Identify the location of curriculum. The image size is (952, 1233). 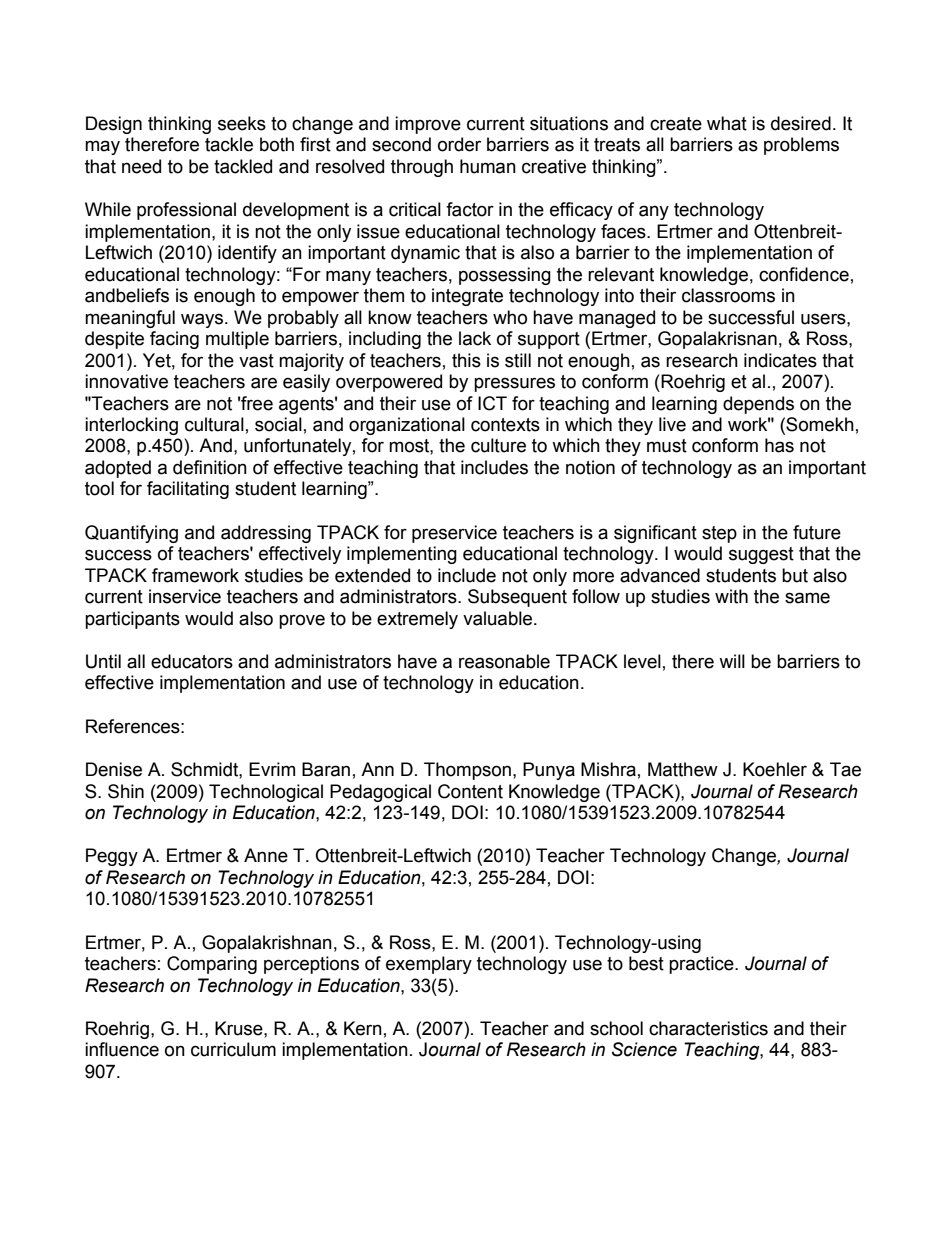
(233, 1049).
